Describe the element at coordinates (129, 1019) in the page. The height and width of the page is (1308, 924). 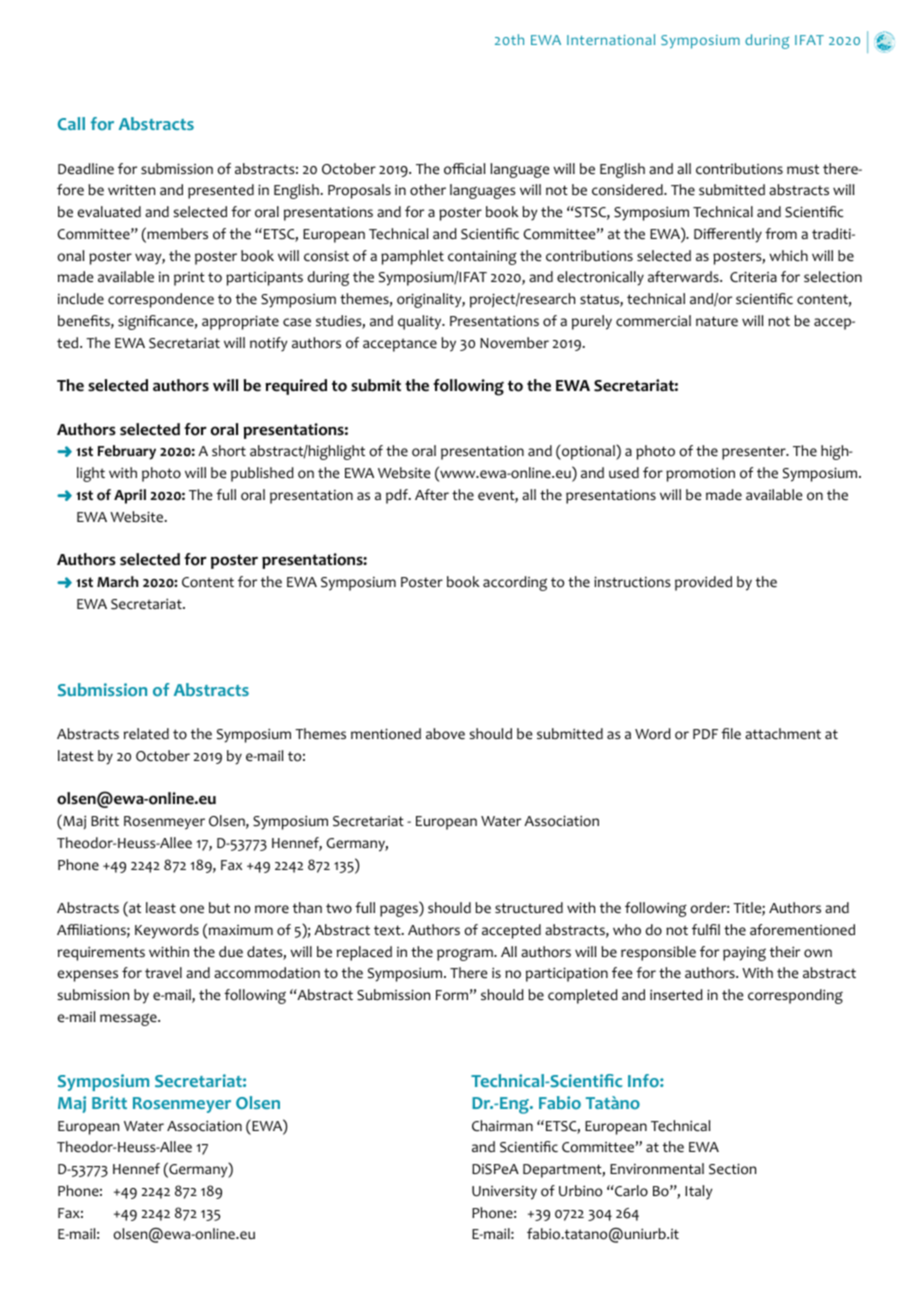
I see `message` at that location.
